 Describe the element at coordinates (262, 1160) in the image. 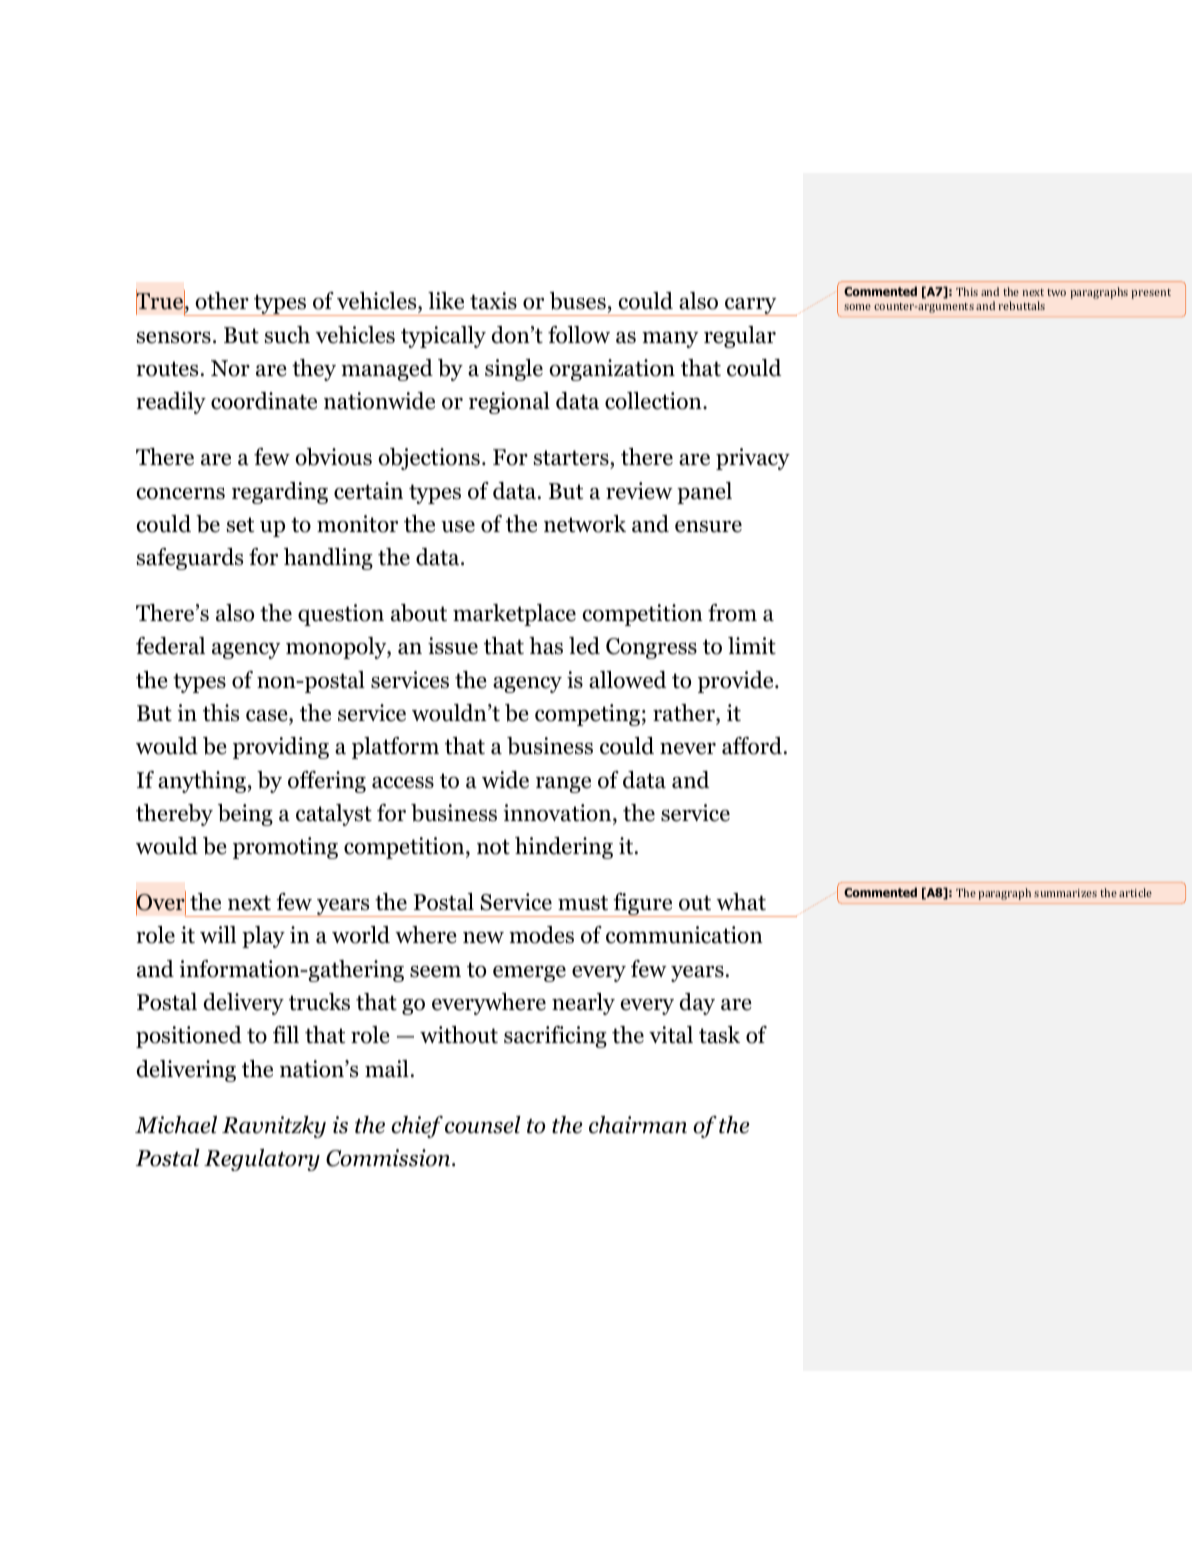

I see `Regulatory` at that location.
